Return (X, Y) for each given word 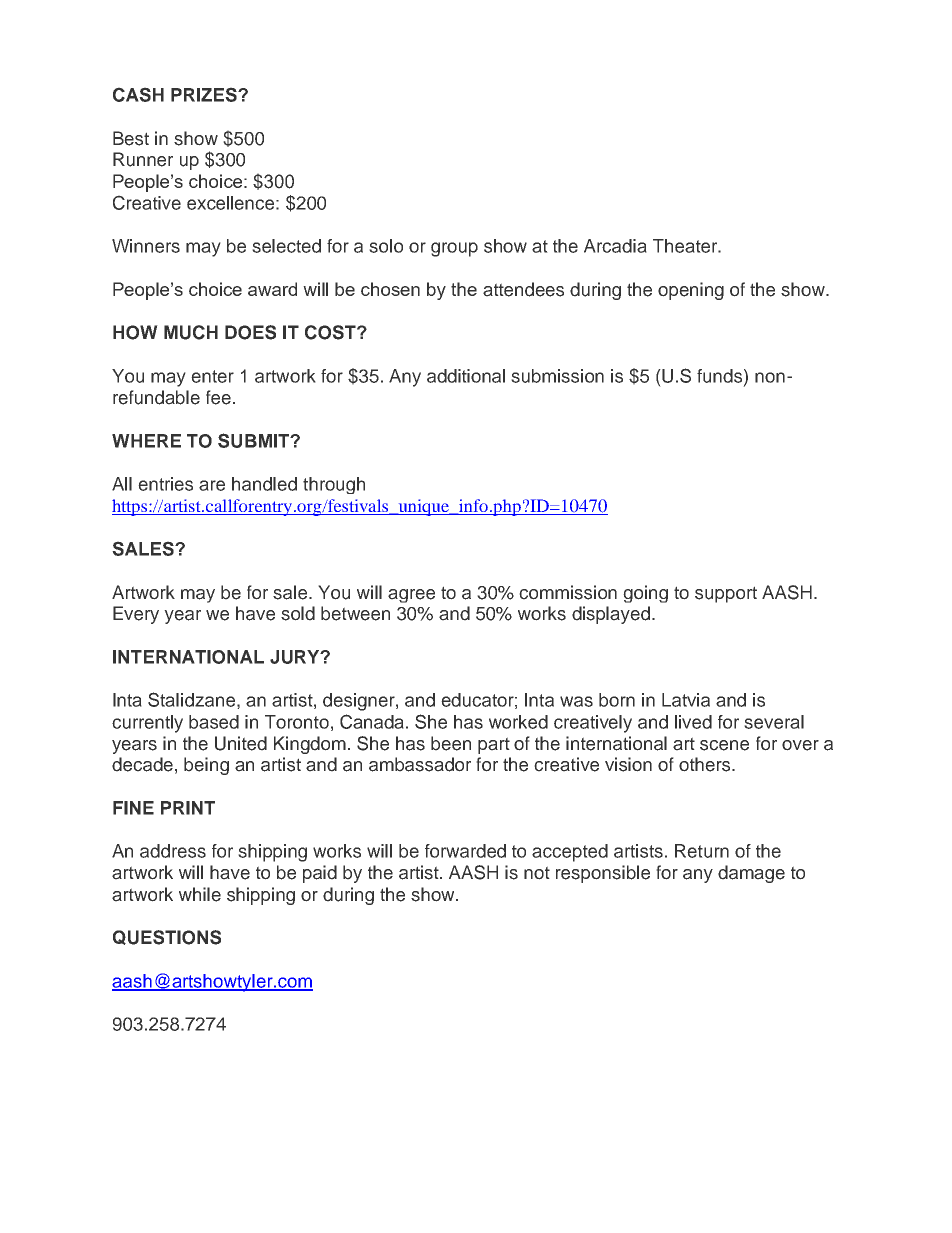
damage (751, 874)
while (200, 894)
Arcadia (615, 246)
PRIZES (205, 94)
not (537, 873)
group (454, 249)
